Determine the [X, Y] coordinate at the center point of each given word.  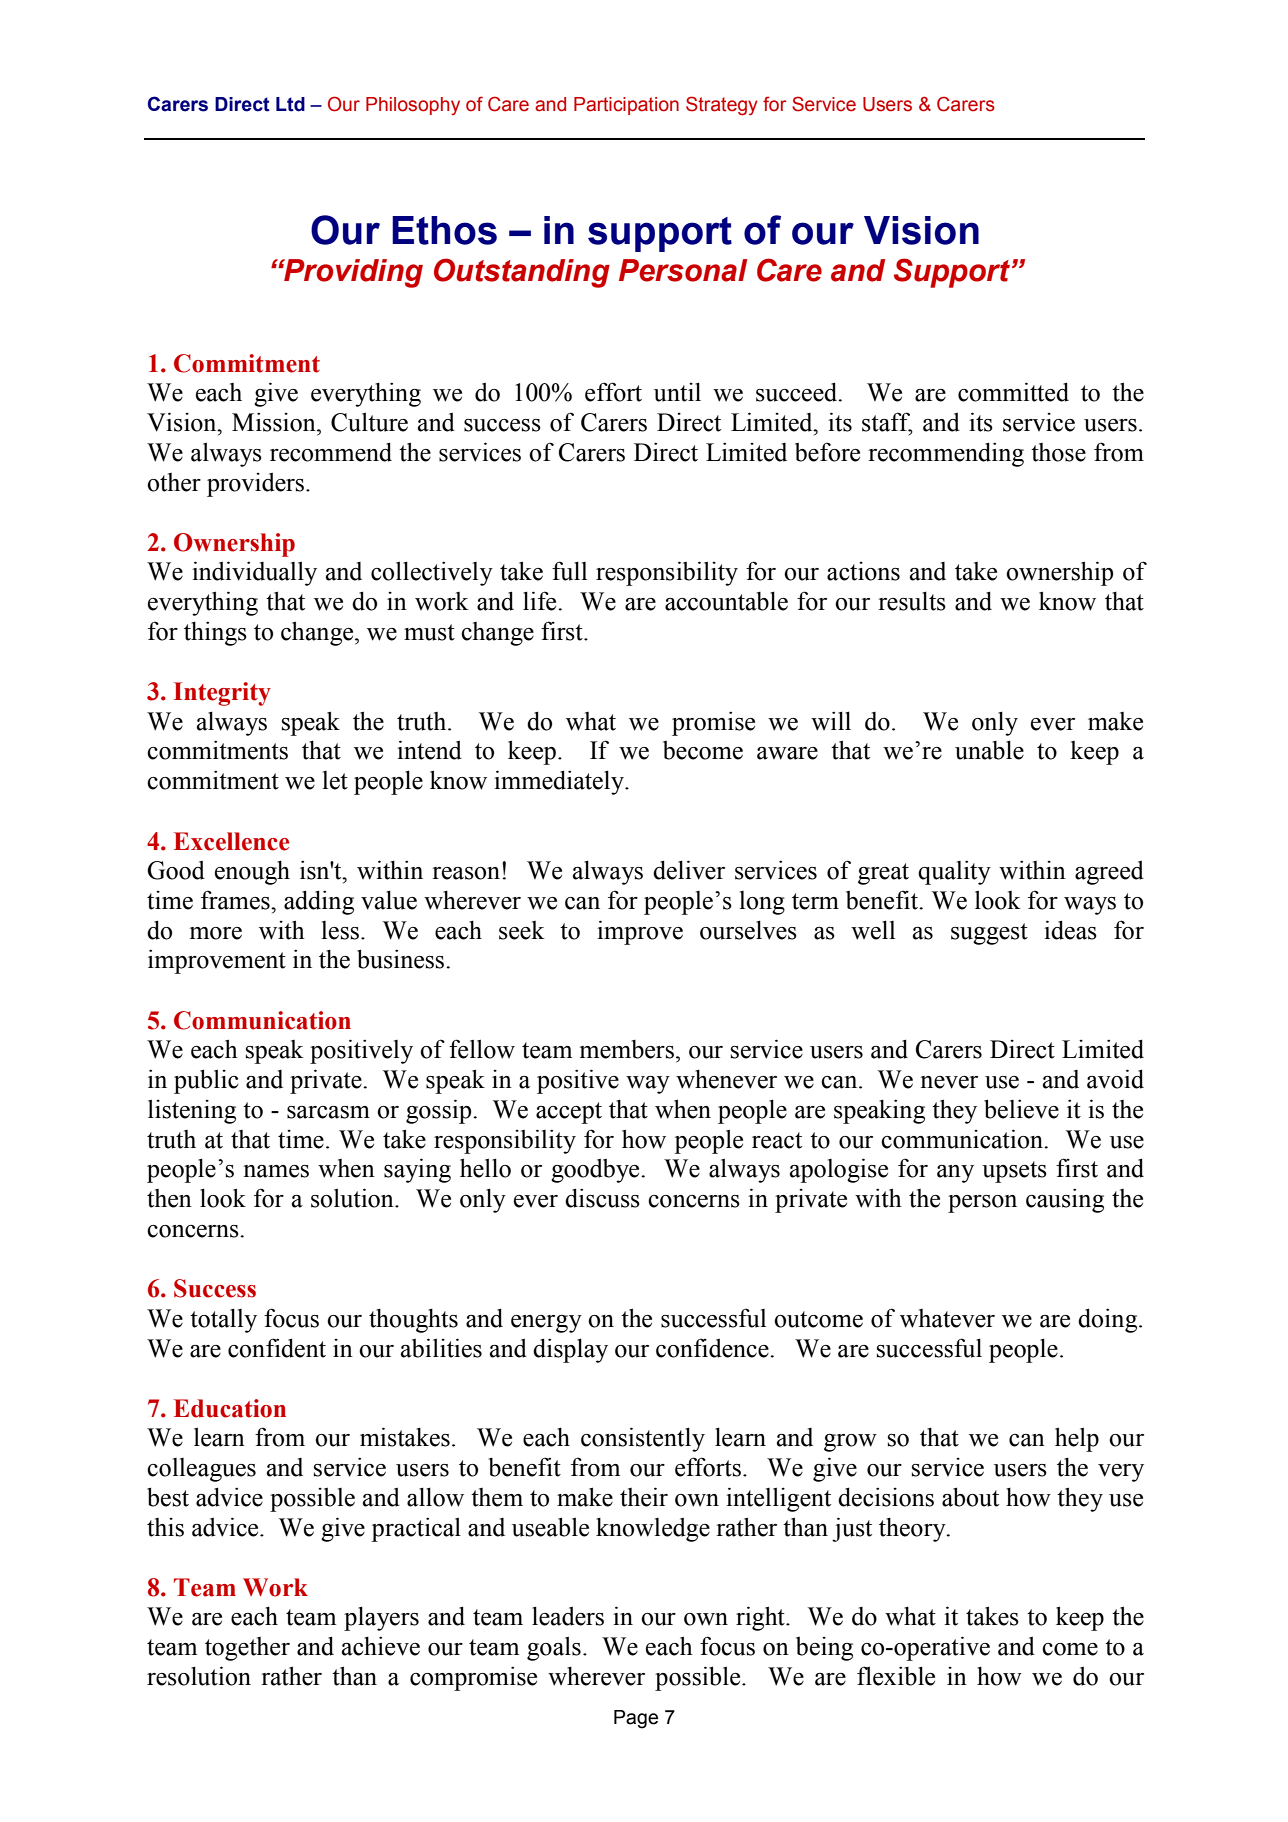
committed [1013, 392]
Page [636, 1719]
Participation [626, 106]
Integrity [222, 694]
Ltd [290, 104]
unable [989, 750]
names [276, 1171]
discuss [602, 1198]
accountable [726, 601]
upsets [1014, 1172]
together [247, 1649]
